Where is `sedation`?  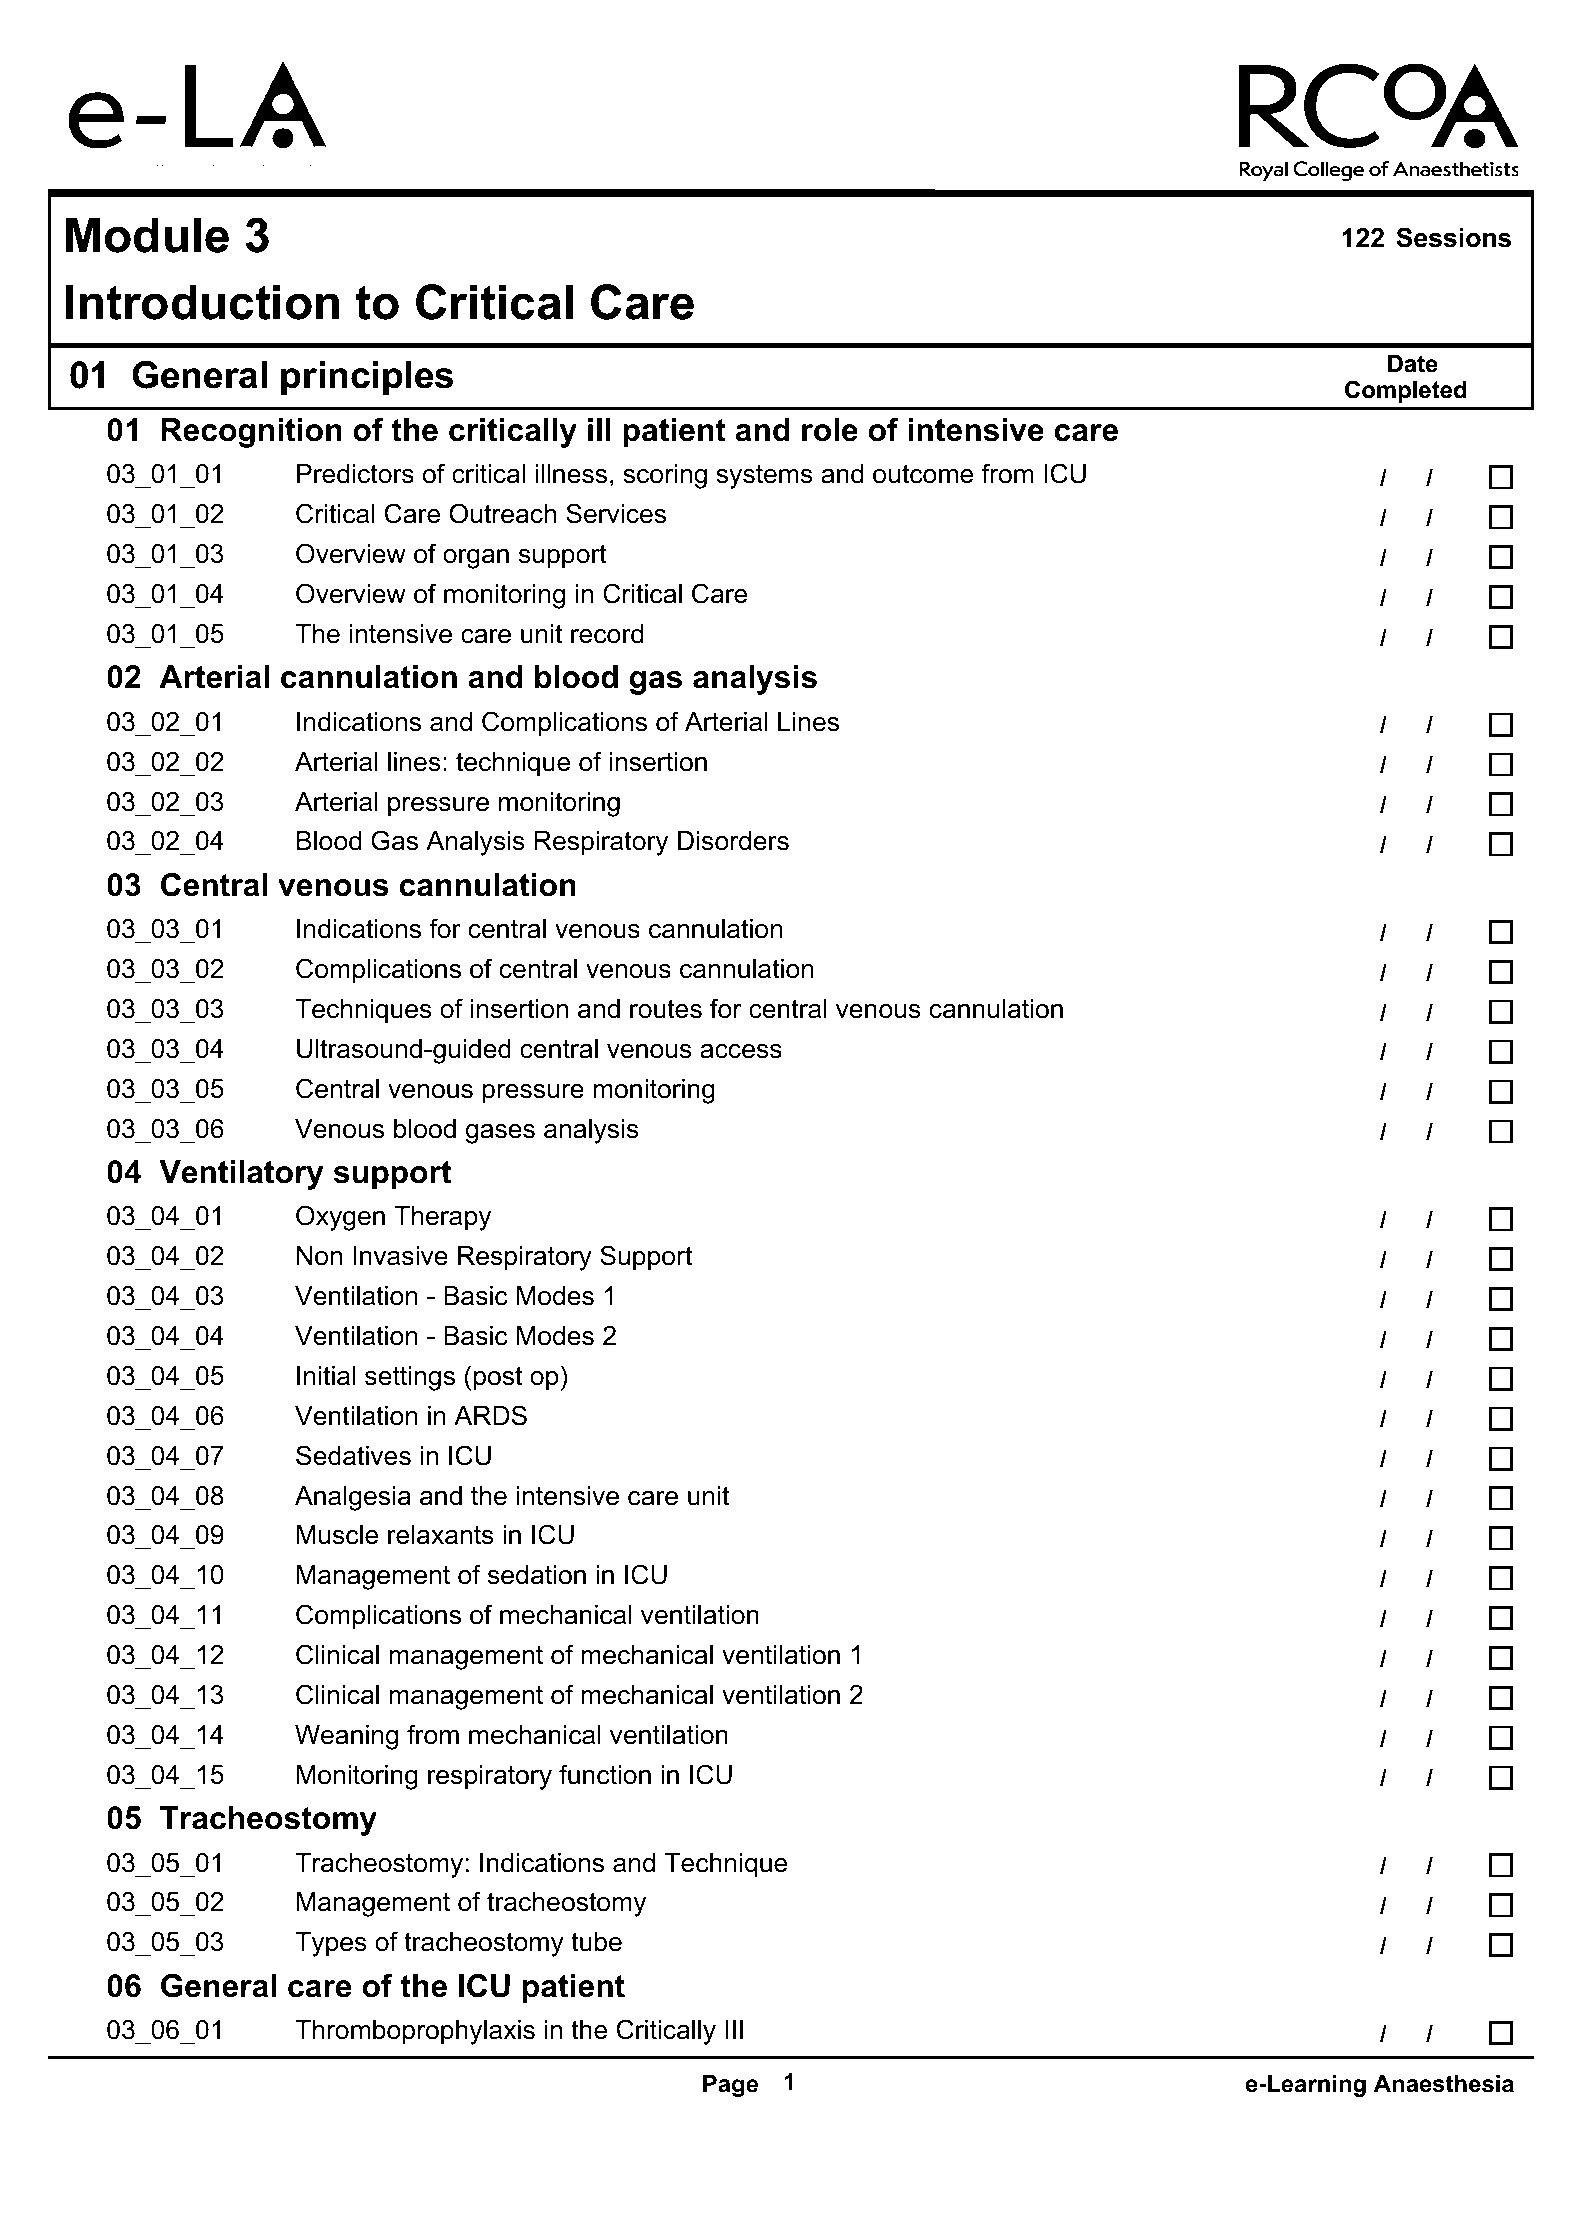 sedation is located at coordinates (537, 1575).
